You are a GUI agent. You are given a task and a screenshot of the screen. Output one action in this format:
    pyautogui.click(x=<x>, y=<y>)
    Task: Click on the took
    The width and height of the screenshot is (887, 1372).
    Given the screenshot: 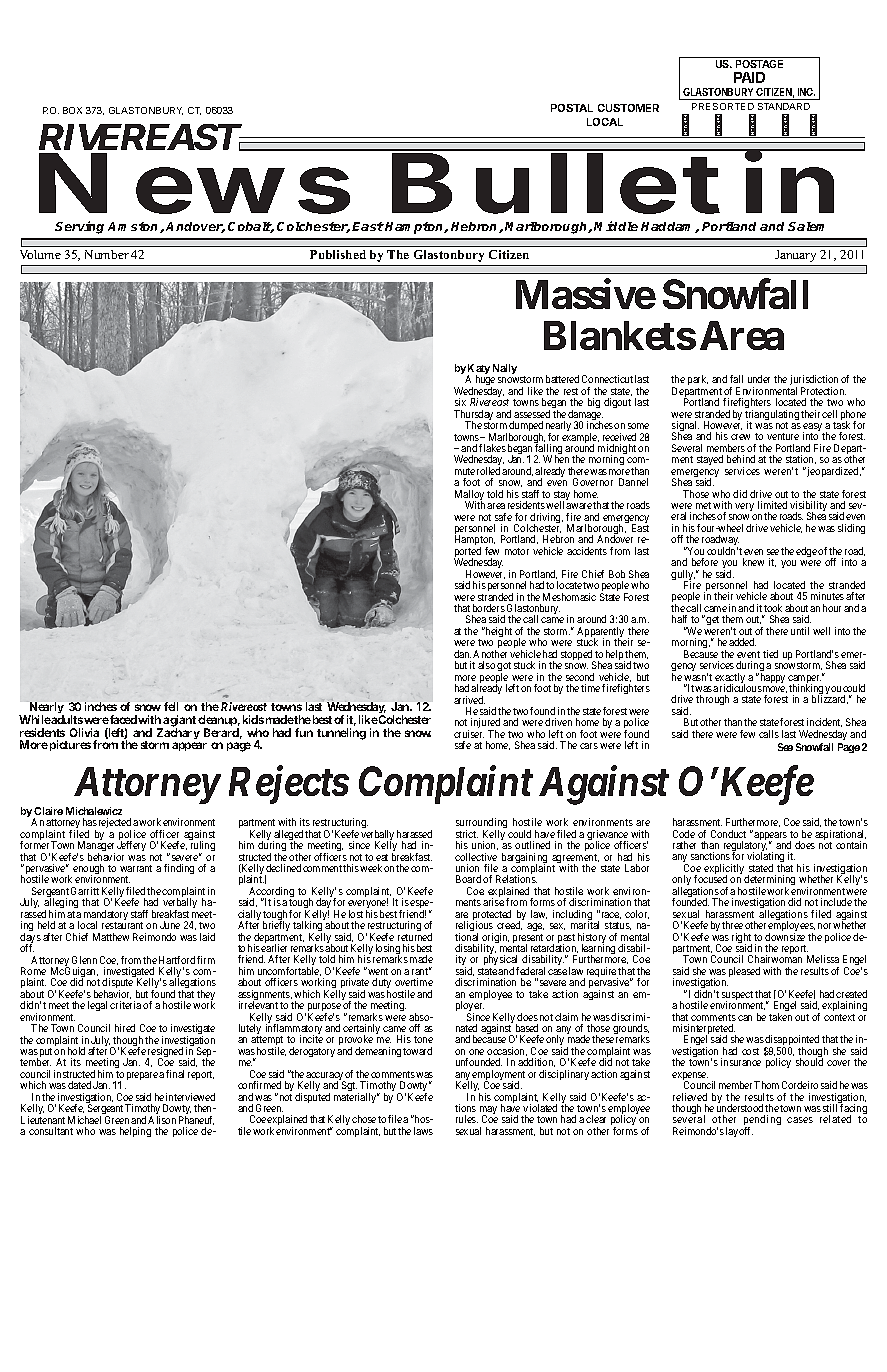 What is the action you would take?
    pyautogui.click(x=773, y=608)
